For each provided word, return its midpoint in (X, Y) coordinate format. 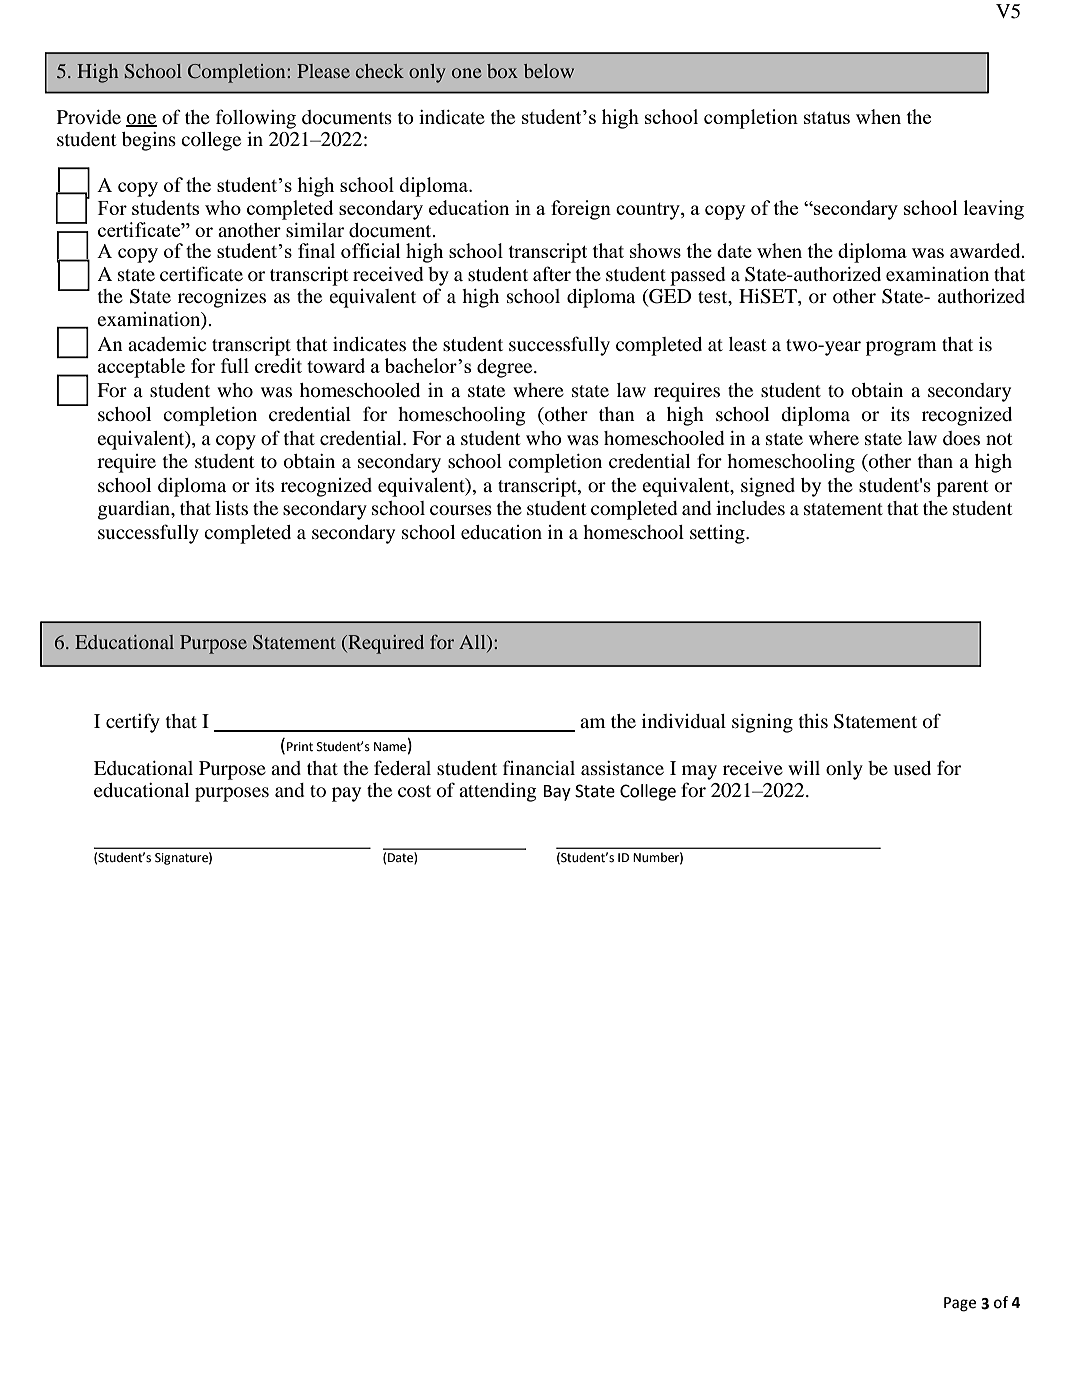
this (813, 721)
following (256, 119)
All (473, 643)
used (912, 768)
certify (133, 723)
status (827, 118)
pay (346, 794)
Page (960, 1304)
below (549, 71)
